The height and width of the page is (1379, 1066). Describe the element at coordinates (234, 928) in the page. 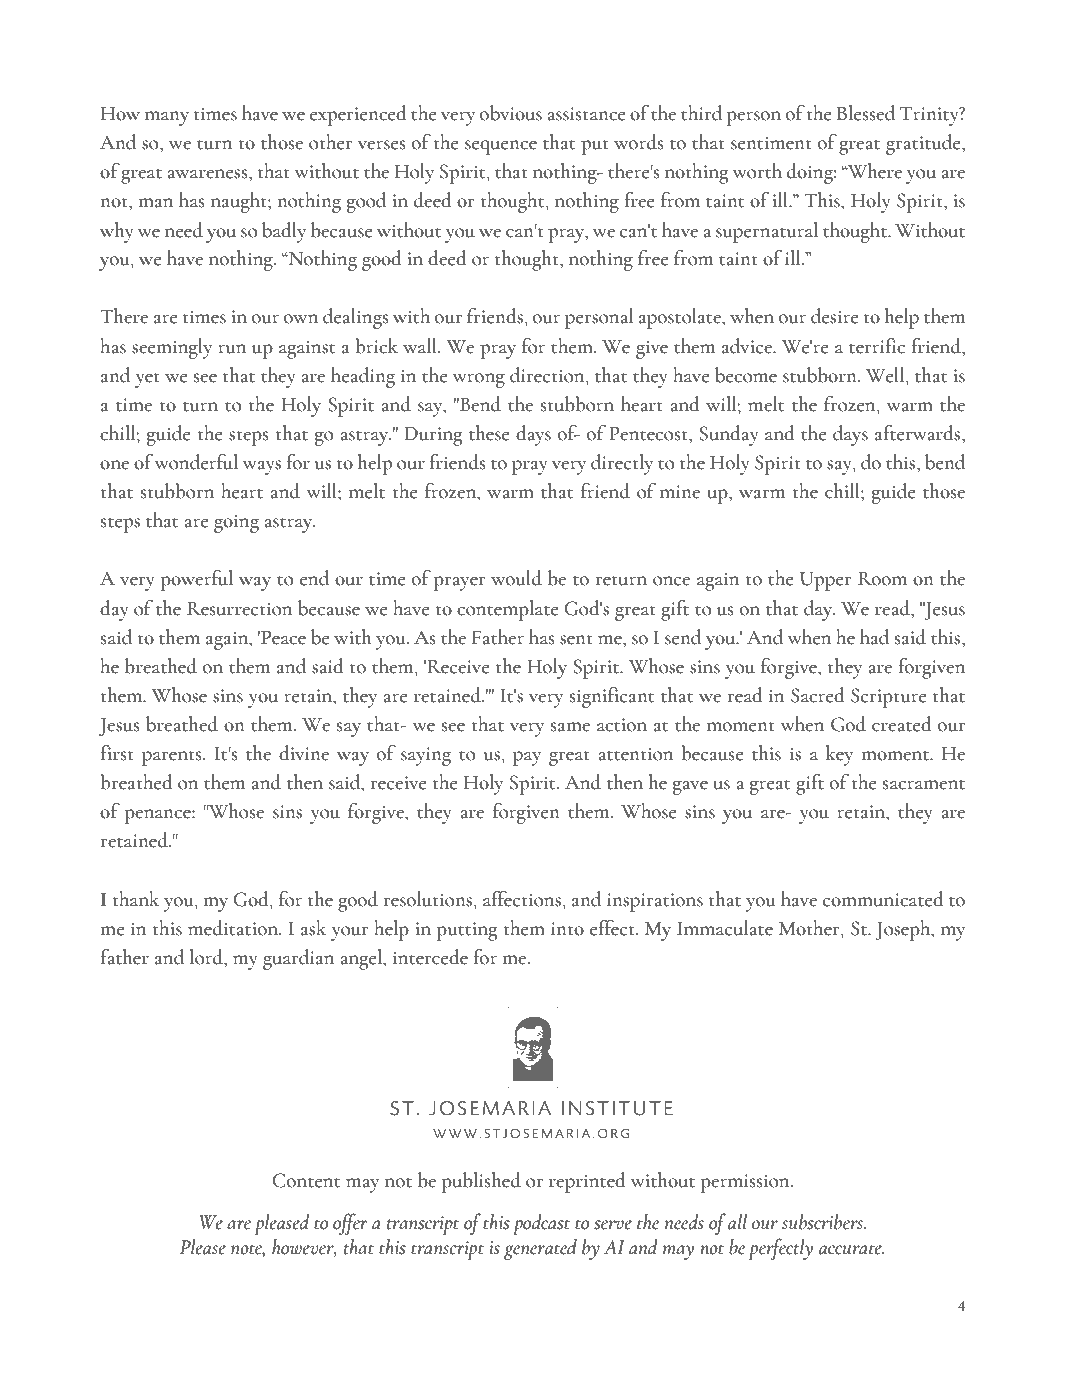

I see `meditation` at that location.
